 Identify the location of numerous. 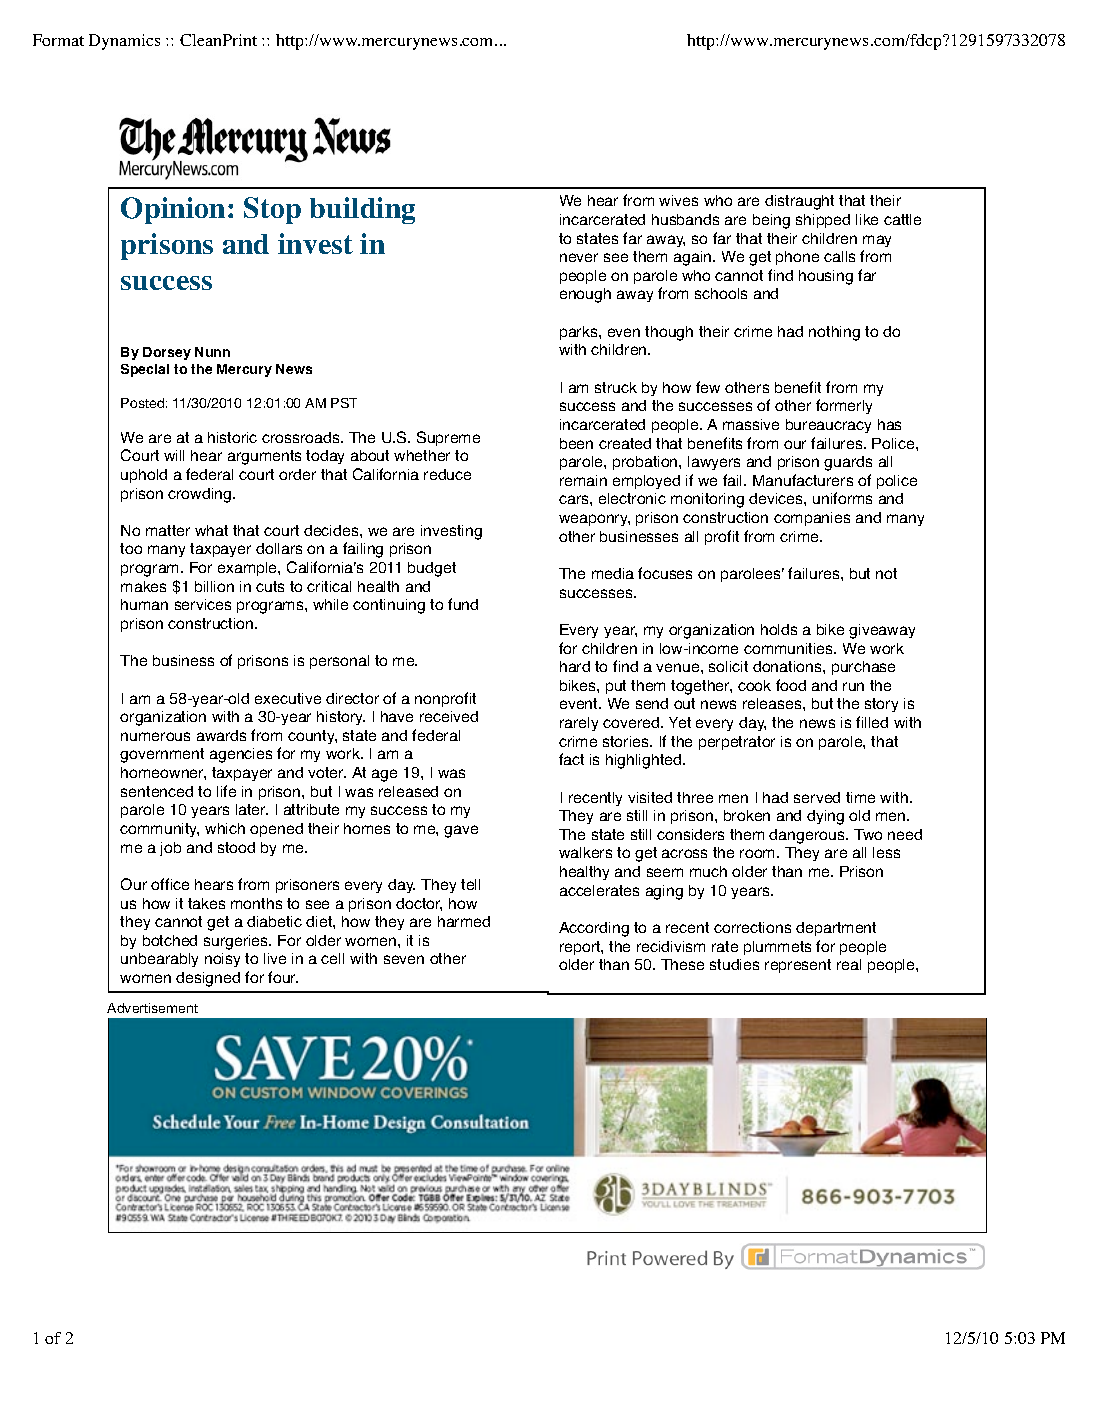
(155, 736).
